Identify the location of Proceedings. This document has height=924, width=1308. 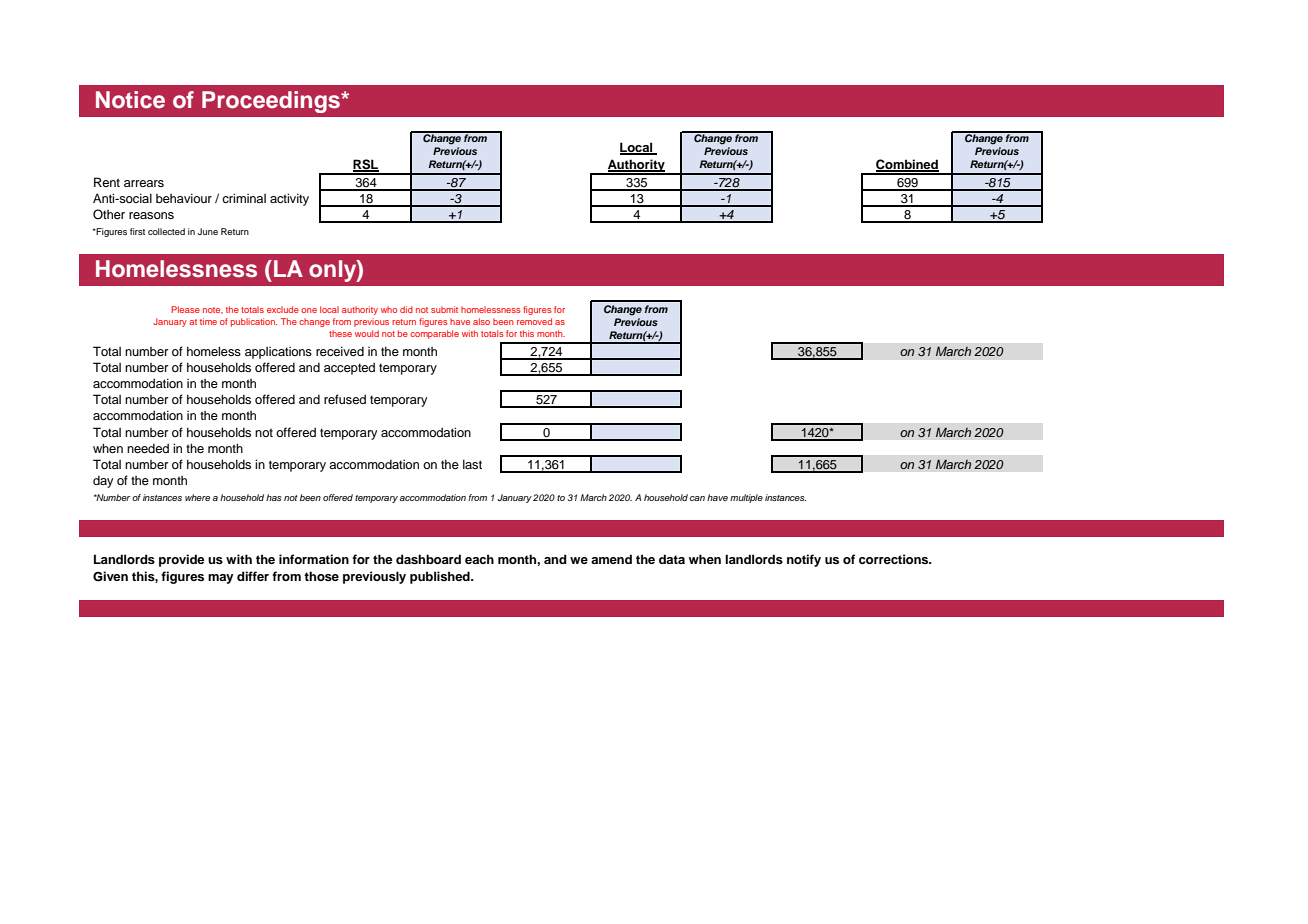
(272, 102).
